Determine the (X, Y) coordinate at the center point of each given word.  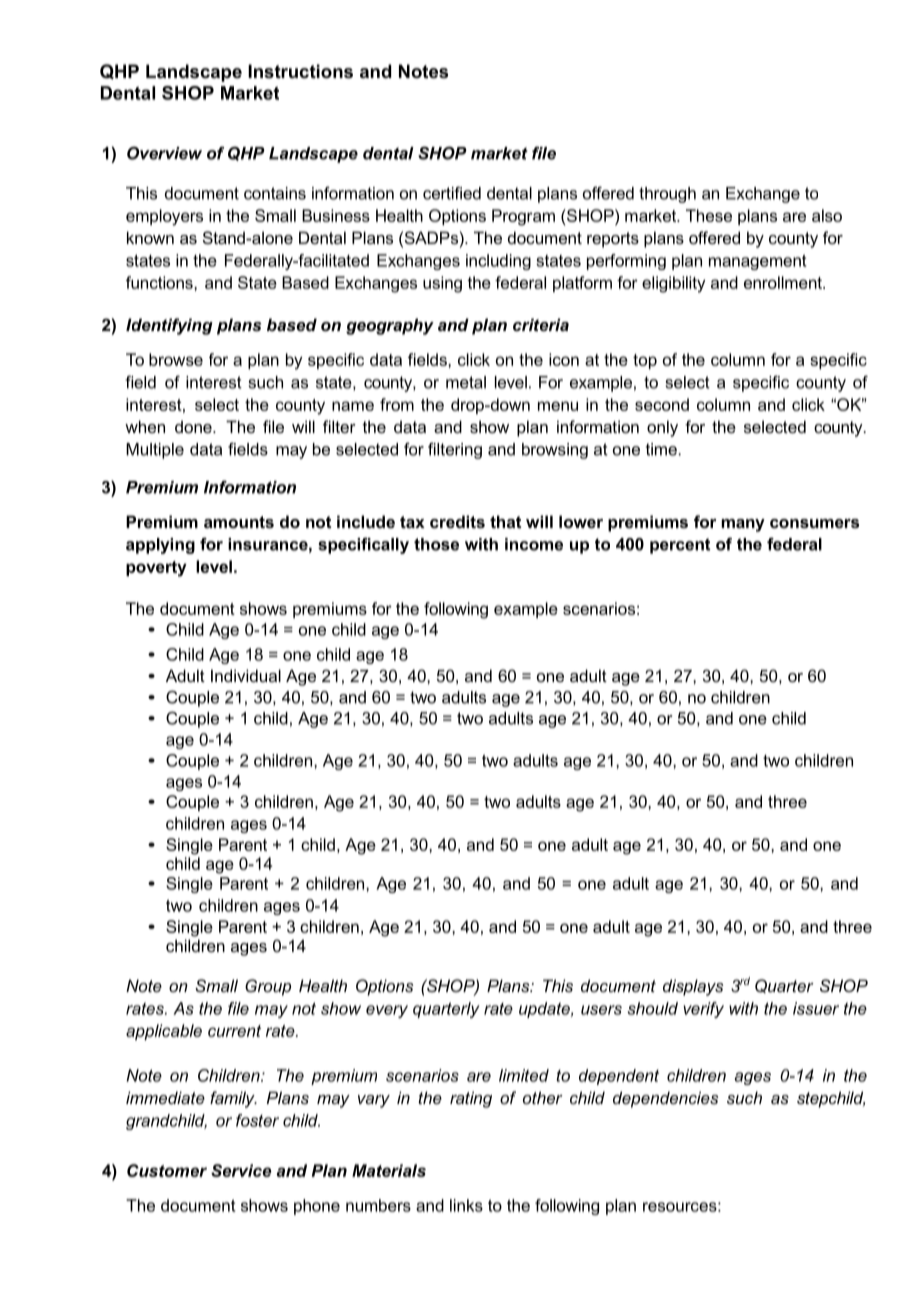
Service (241, 1170)
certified (452, 193)
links (466, 1205)
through (667, 195)
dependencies (666, 1099)
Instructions (300, 71)
